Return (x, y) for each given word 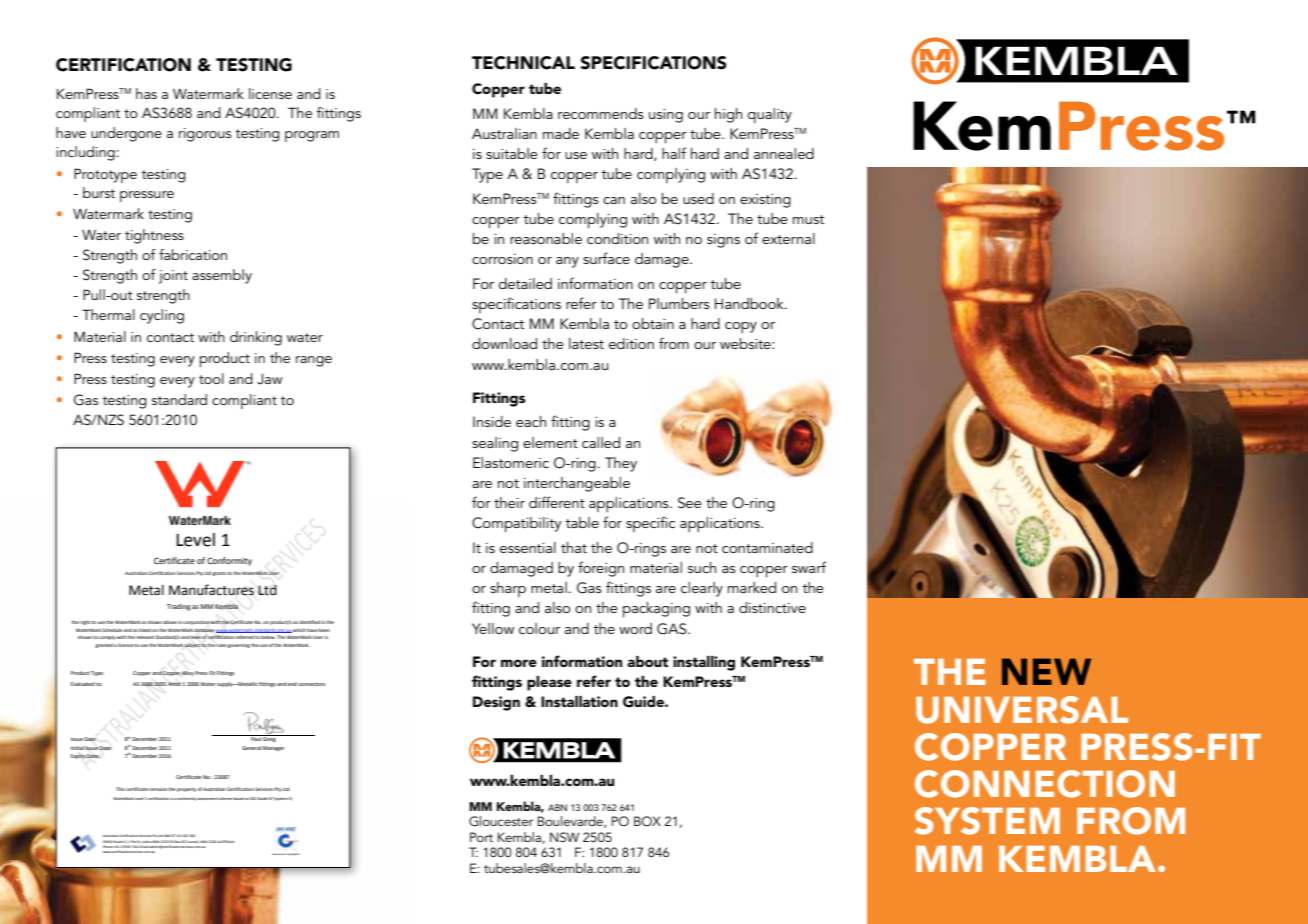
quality (770, 115)
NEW (1046, 671)
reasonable (546, 238)
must (808, 219)
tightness (154, 236)
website (746, 343)
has (146, 93)
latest (586, 343)
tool (211, 378)
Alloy (187, 673)
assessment (207, 799)
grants (220, 574)
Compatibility (516, 525)
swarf (809, 567)
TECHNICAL (523, 63)
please (549, 683)
